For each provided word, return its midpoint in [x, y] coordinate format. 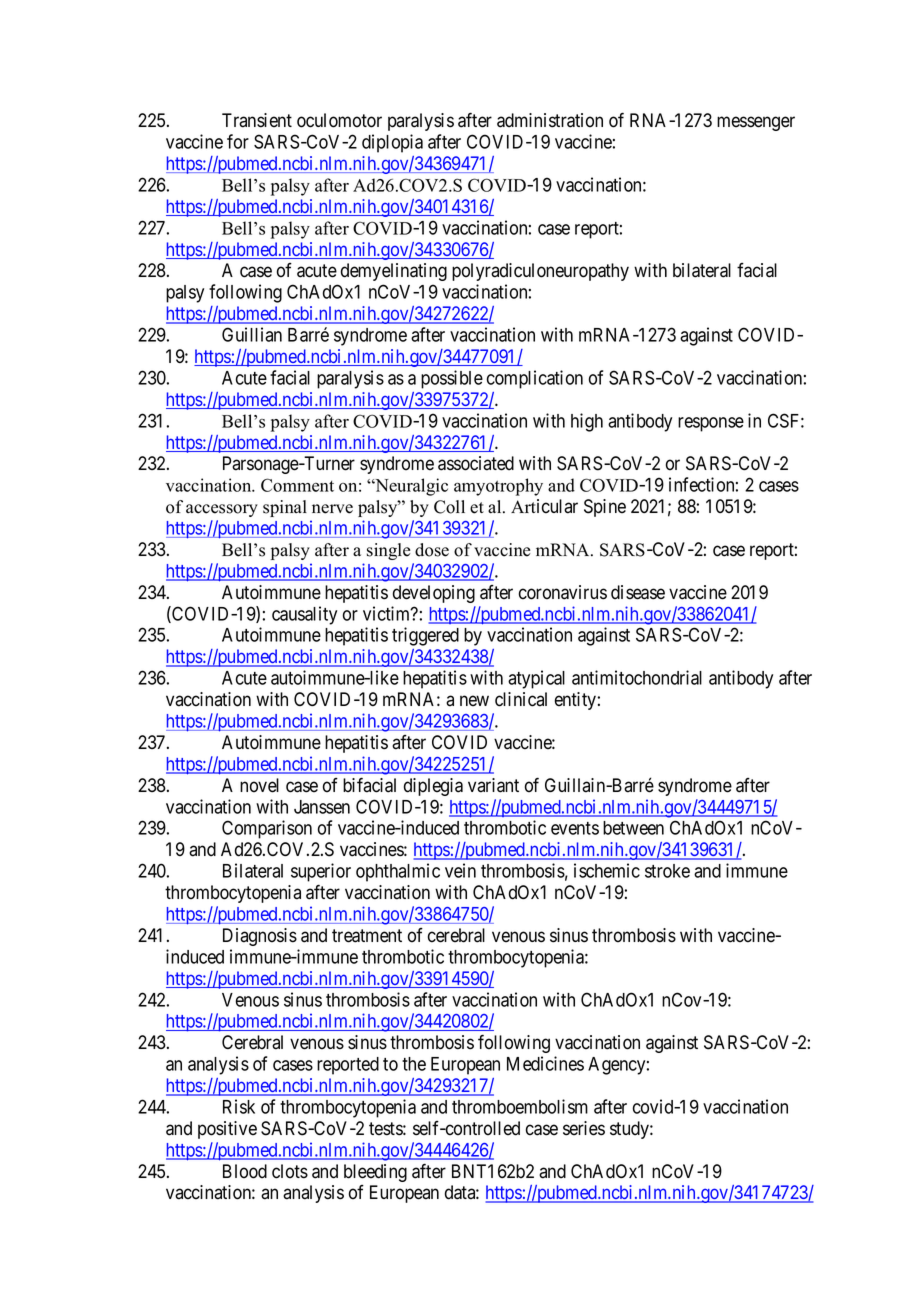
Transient [257, 120]
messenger [756, 123]
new [474, 701]
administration [550, 120]
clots [290, 1171]
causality [304, 615]
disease [638, 592]
